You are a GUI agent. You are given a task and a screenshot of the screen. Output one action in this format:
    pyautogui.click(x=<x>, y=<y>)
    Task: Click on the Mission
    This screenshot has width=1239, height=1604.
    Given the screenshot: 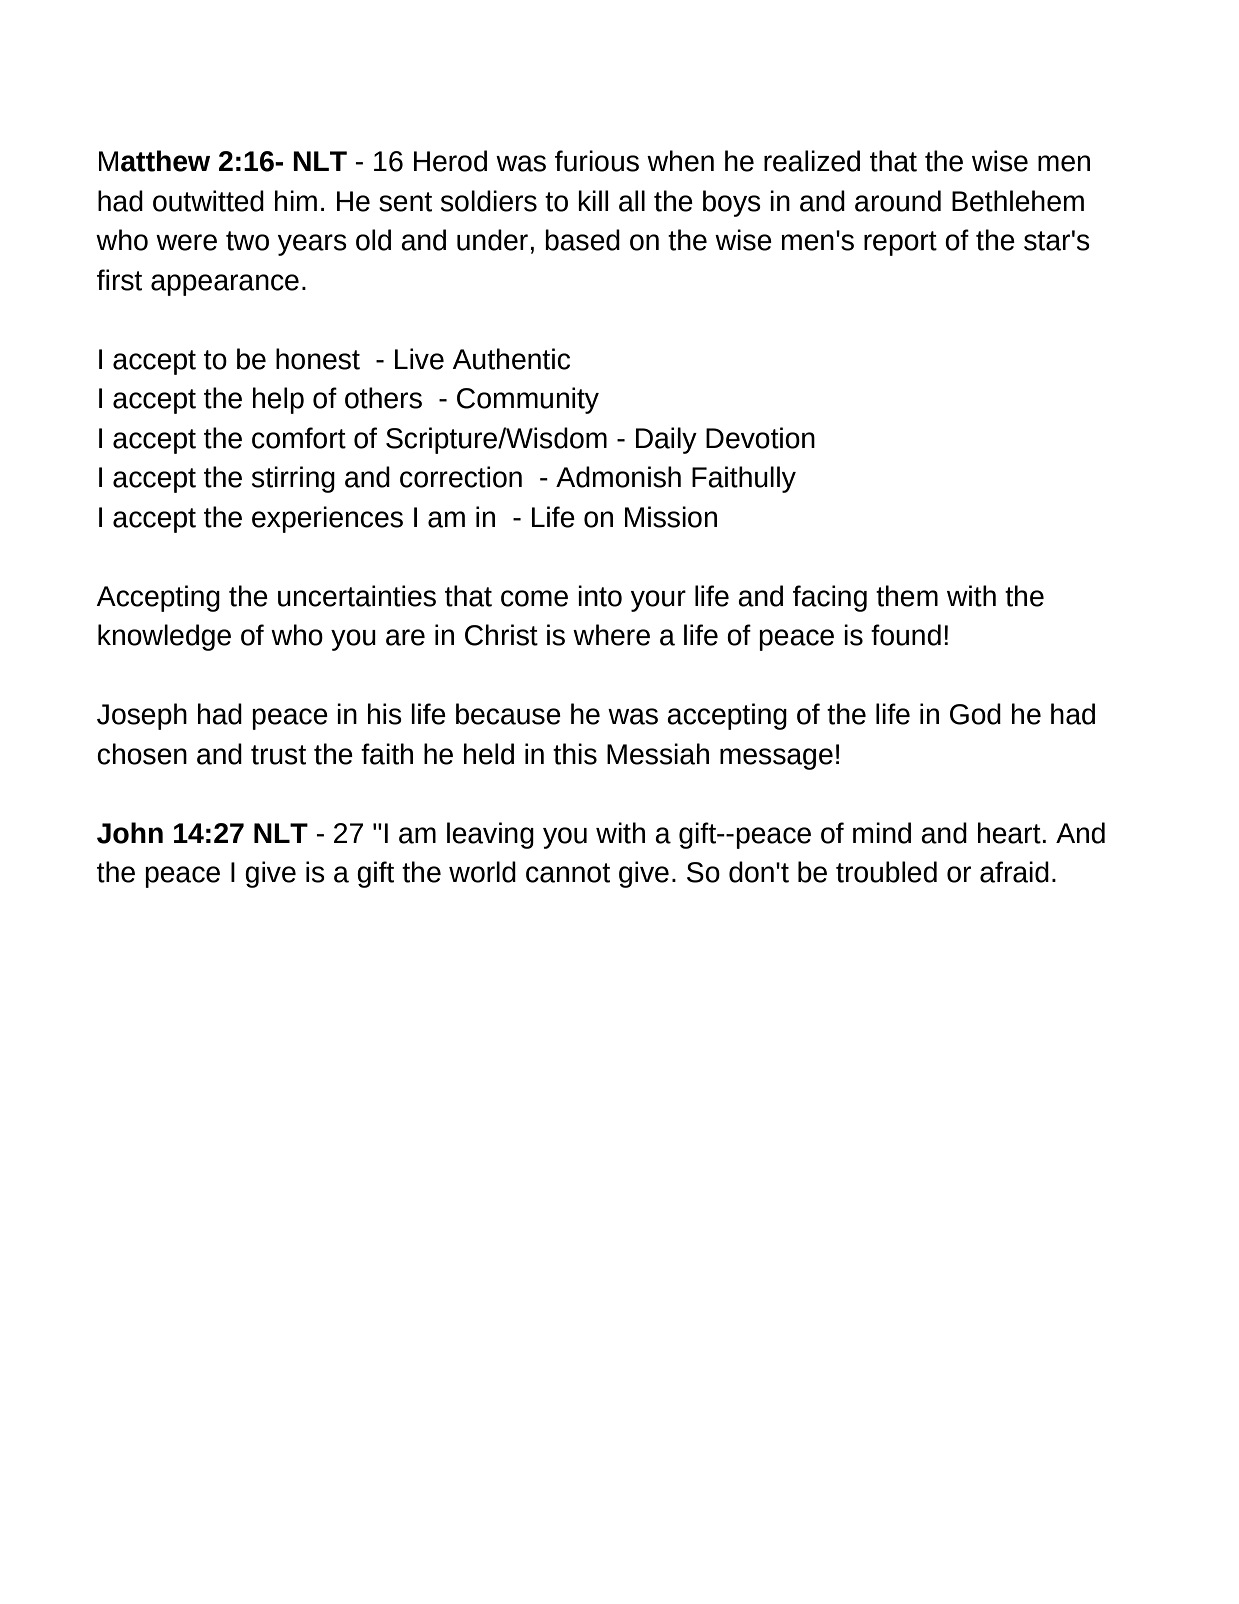 What is the action you would take?
    pyautogui.click(x=671, y=517)
